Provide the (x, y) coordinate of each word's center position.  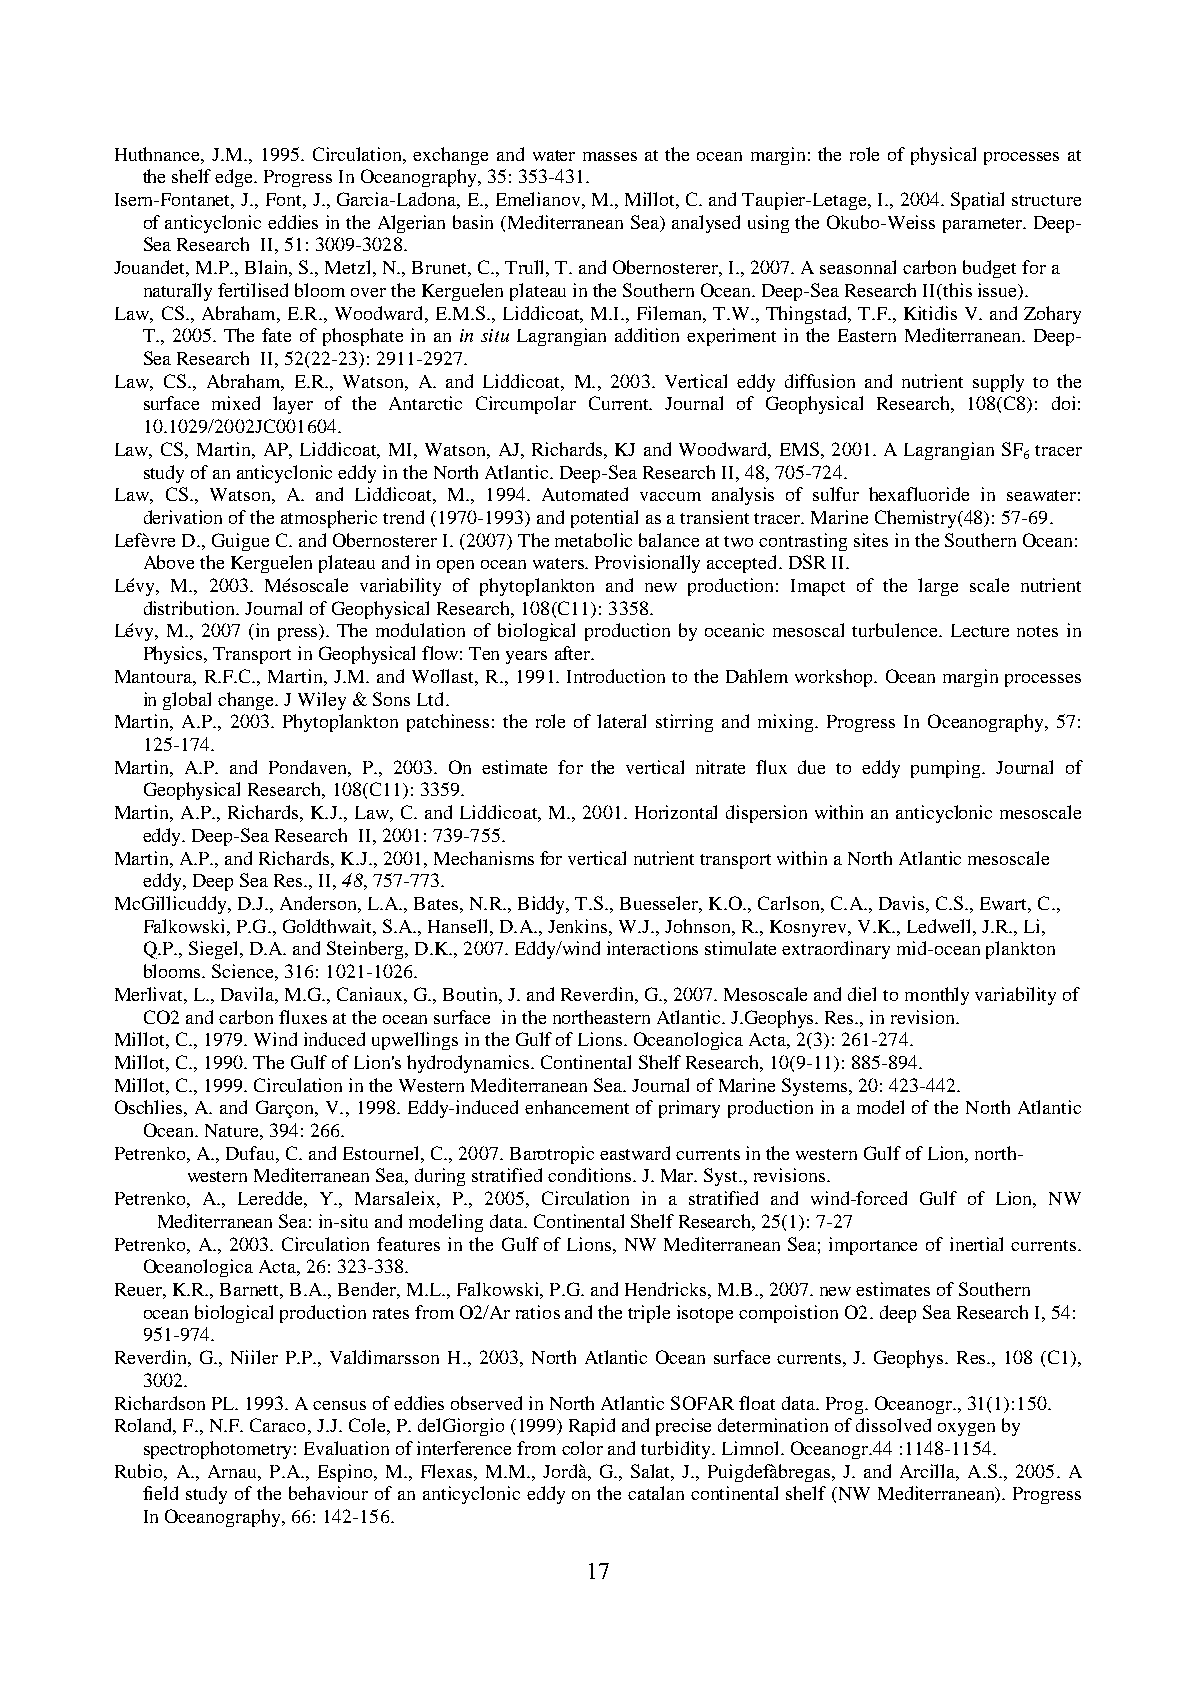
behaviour (328, 1493)
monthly (937, 996)
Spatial (977, 201)
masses (610, 156)
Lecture (980, 630)
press (299, 634)
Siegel (215, 950)
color (582, 1448)
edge (235, 178)
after (574, 653)
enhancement (577, 1107)
